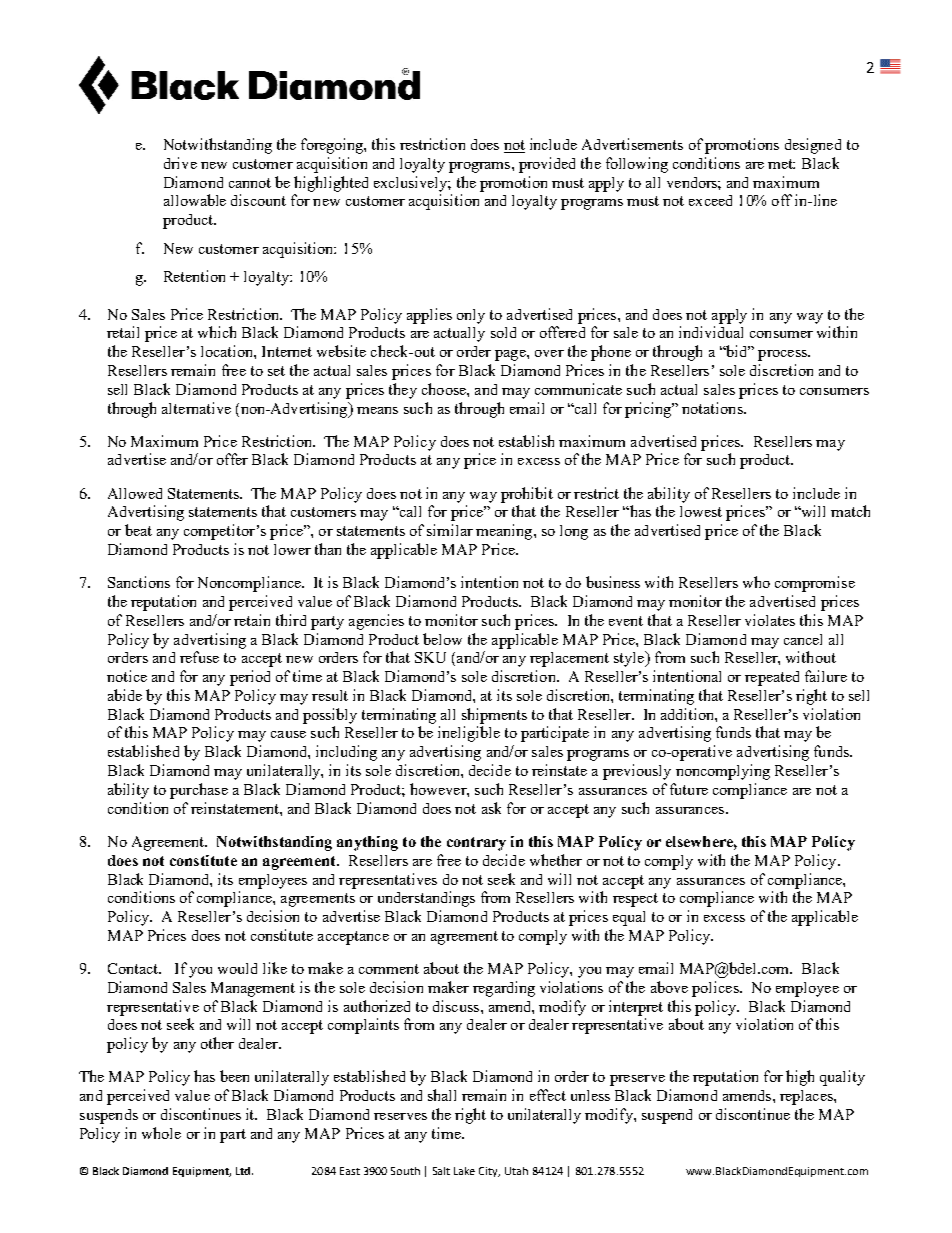 This page has width=952, height=1233. I want to click on met, so click(781, 164).
